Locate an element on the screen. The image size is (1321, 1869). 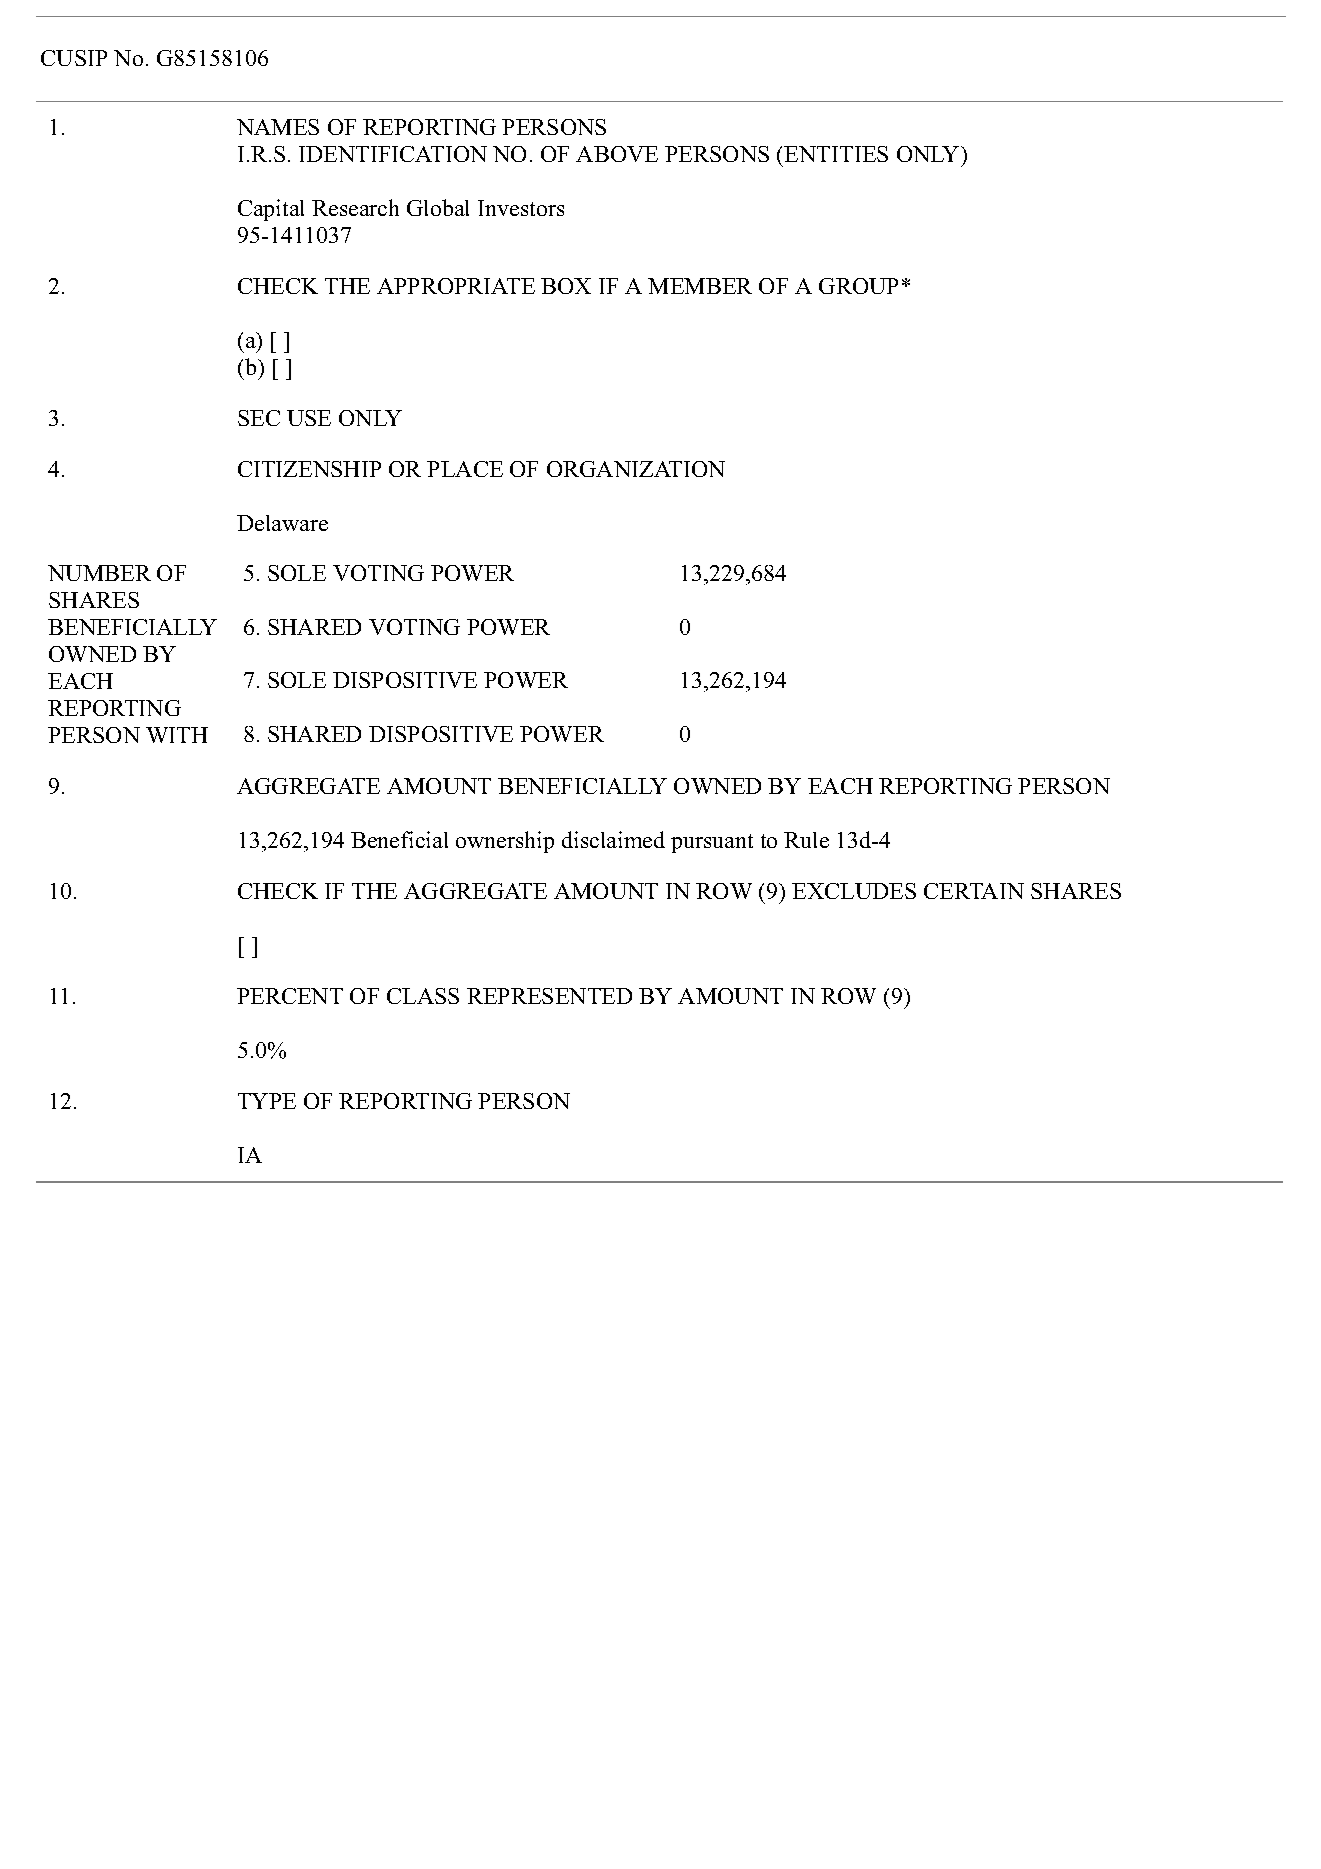
EXCLUDES is located at coordinates (854, 891).
